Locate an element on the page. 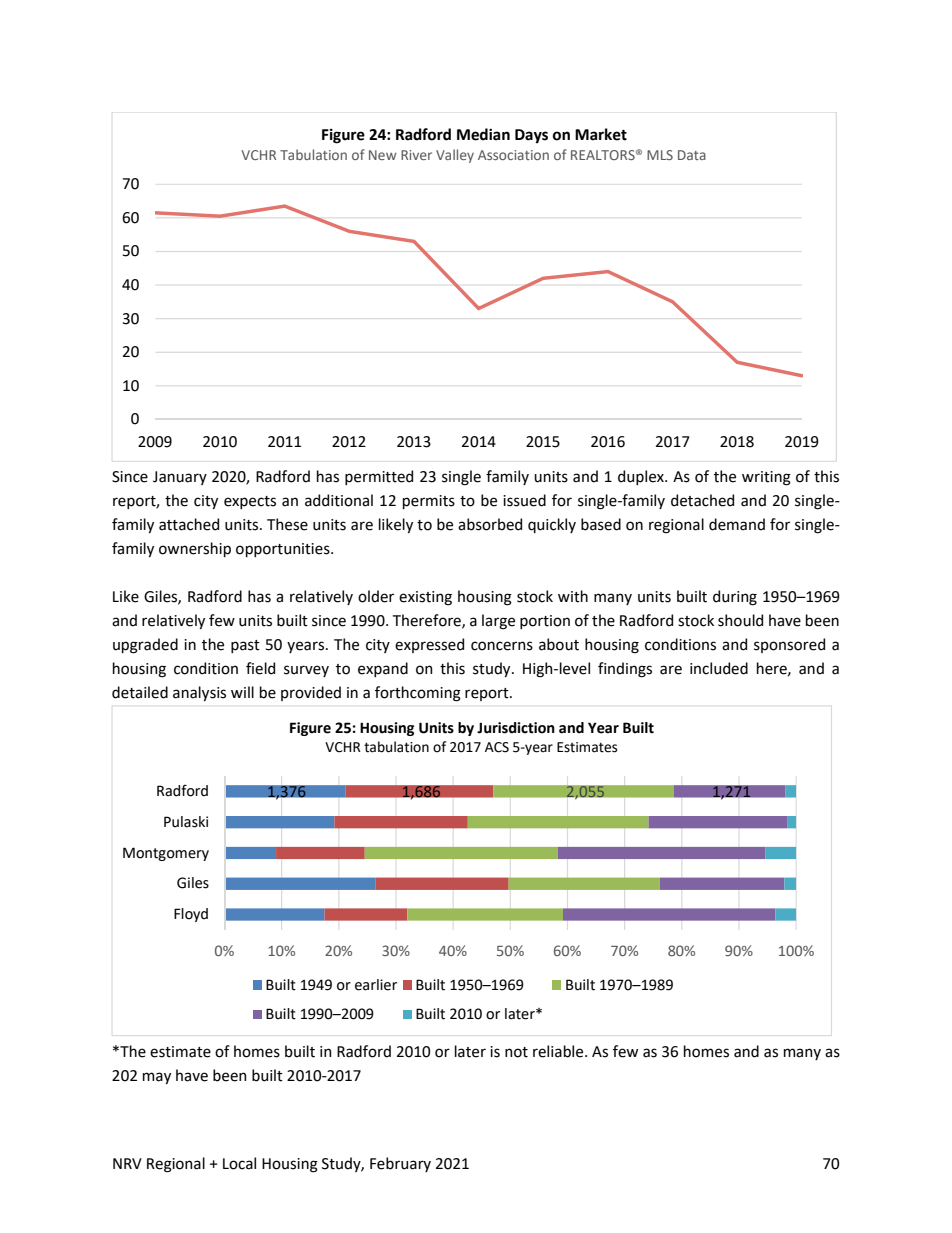 The image size is (952, 1233). February is located at coordinates (400, 1164).
